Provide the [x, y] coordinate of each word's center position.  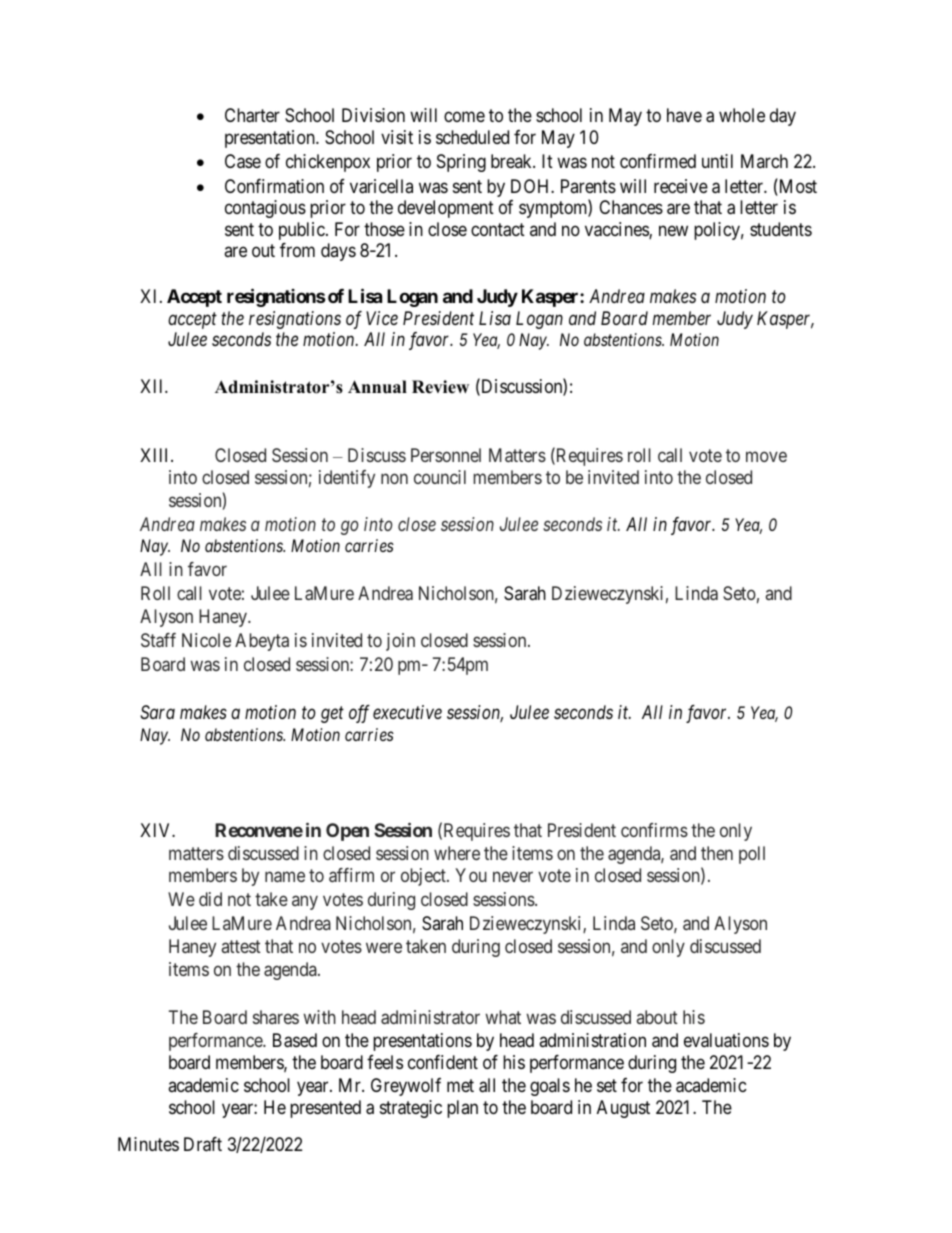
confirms [654, 830]
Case [243, 161]
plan [462, 1109]
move [766, 456]
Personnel [446, 455]
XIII [156, 455]
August [623, 1109]
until [717, 161]
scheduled [472, 137]
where [457, 853]
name [285, 877]
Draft [203, 1144]
